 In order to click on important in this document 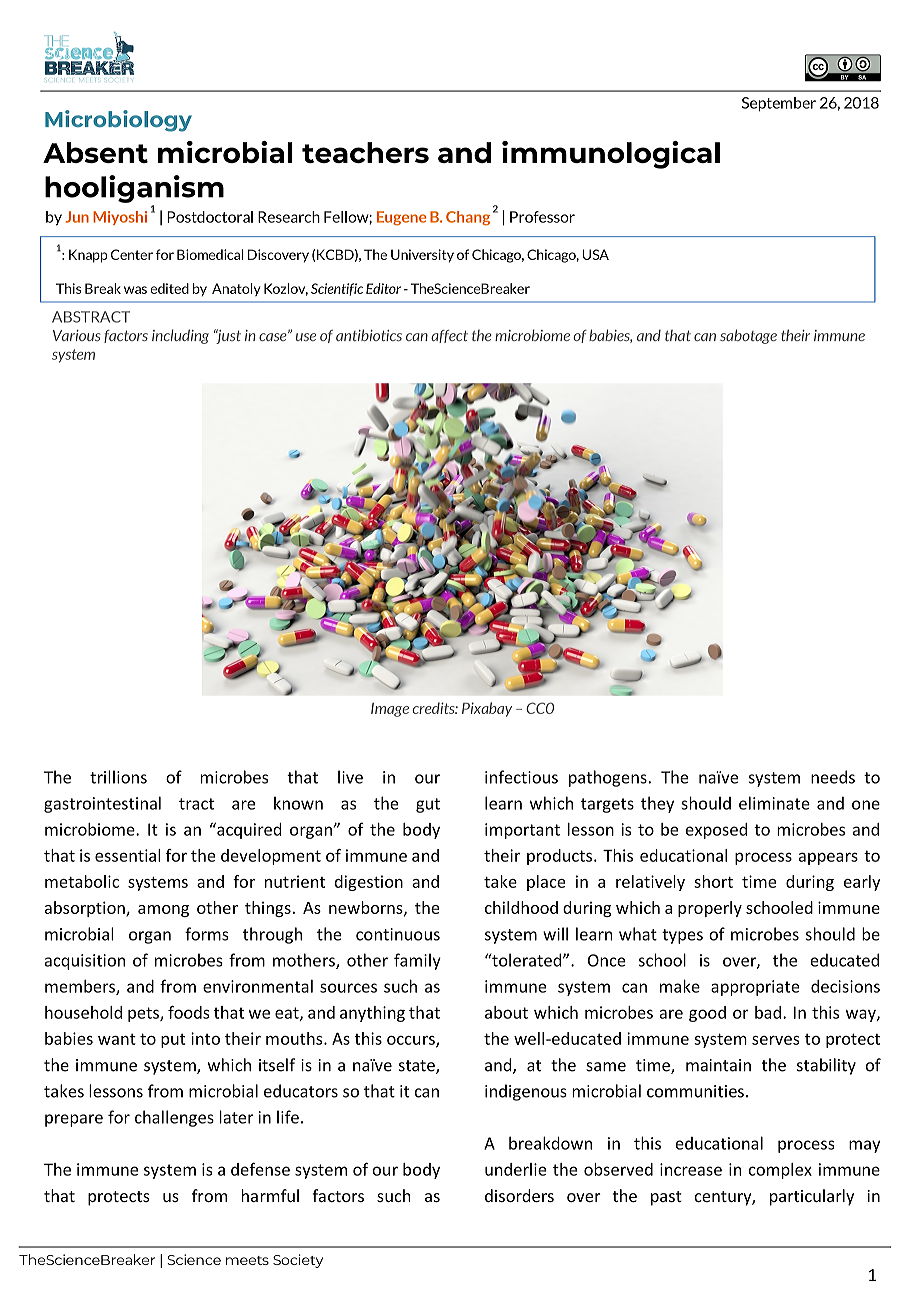, I will do `click(522, 831)`.
